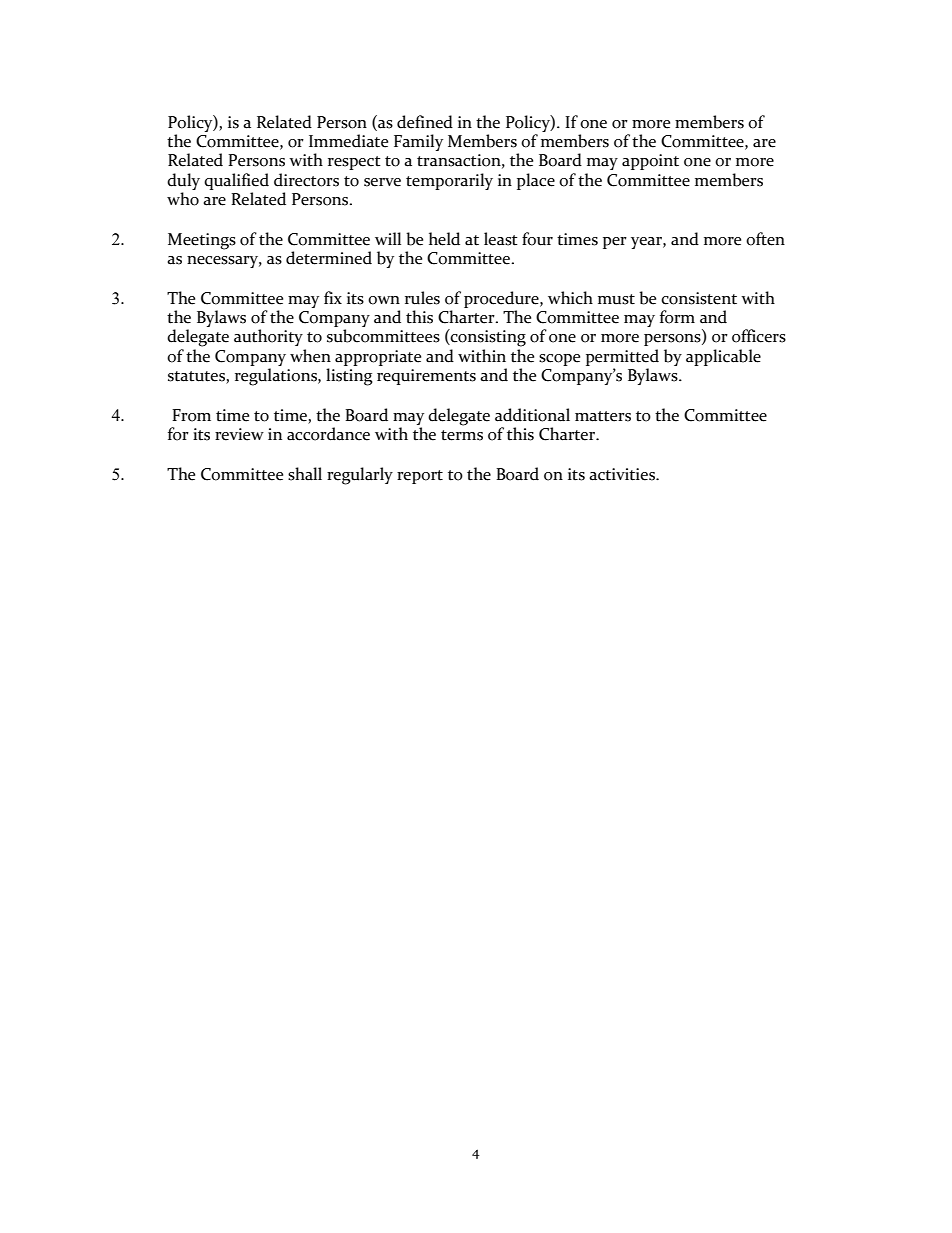  What do you see at coordinates (603, 416) in the screenshot?
I see `matters` at bounding box center [603, 416].
